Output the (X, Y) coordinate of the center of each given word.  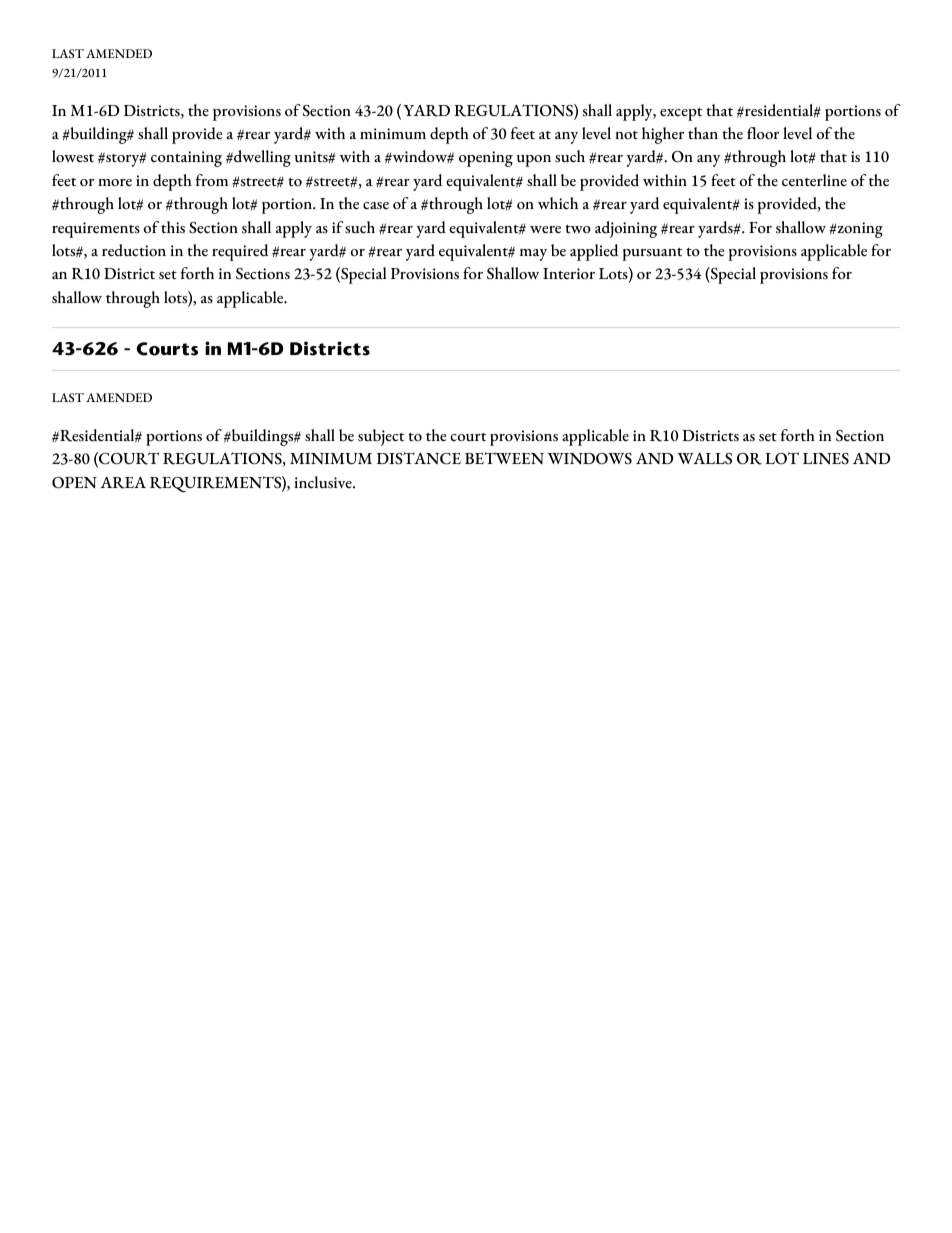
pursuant (652, 254)
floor (763, 133)
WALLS (705, 459)
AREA (123, 483)
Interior (569, 274)
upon (534, 161)
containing (186, 159)
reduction (134, 250)
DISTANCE (419, 458)
